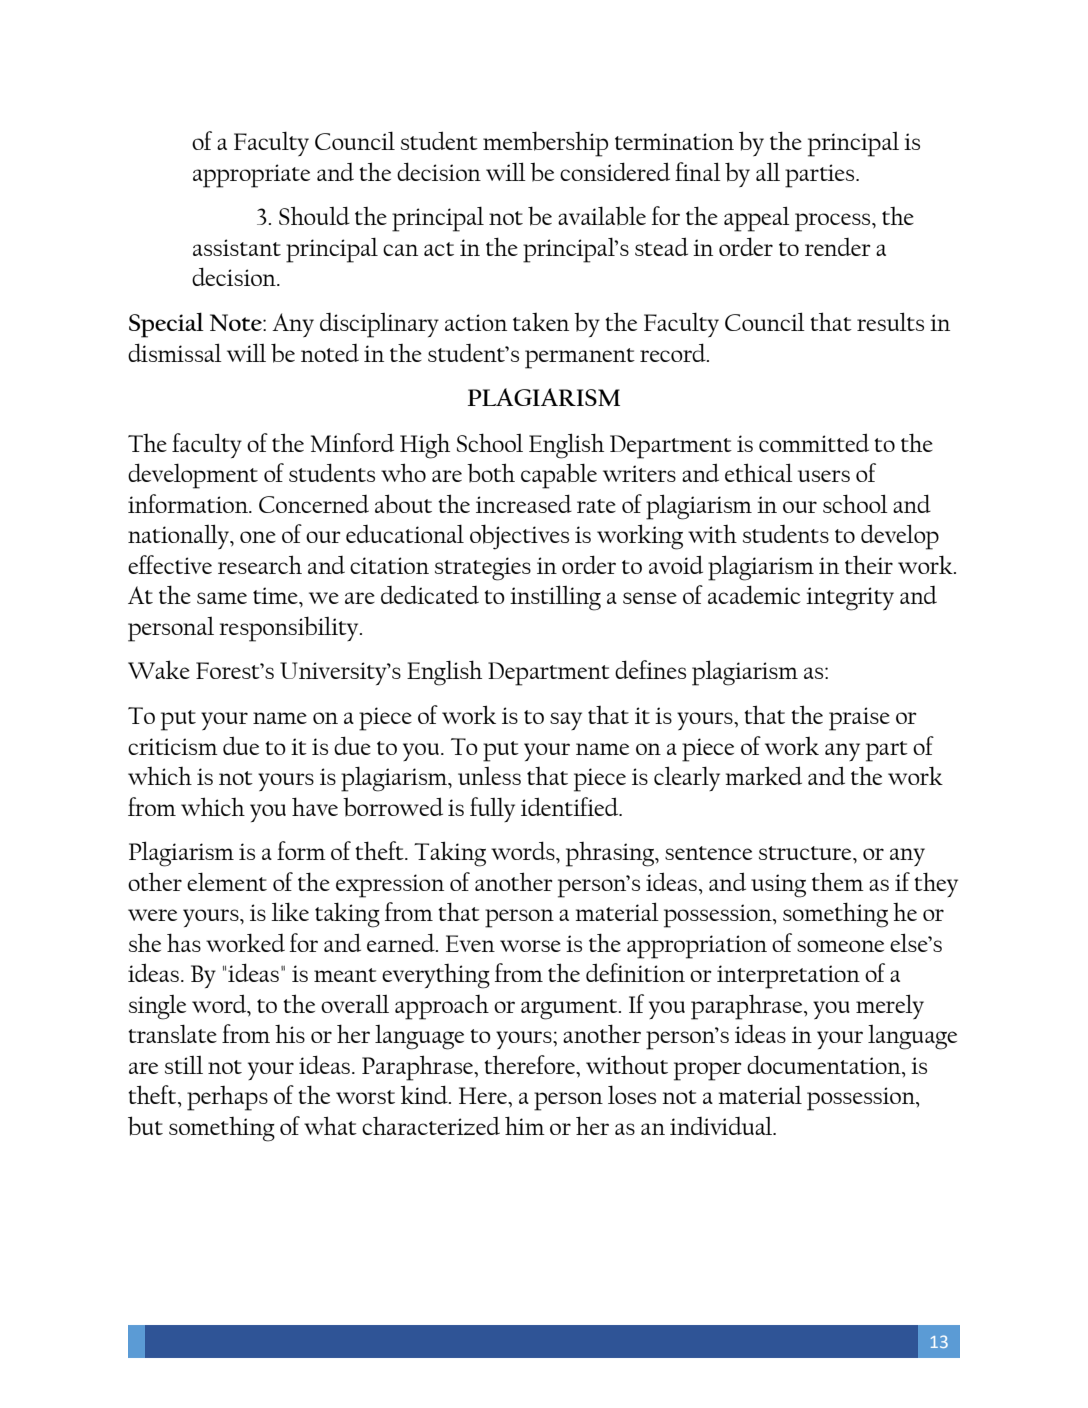  I want to click on capable, so click(559, 476).
